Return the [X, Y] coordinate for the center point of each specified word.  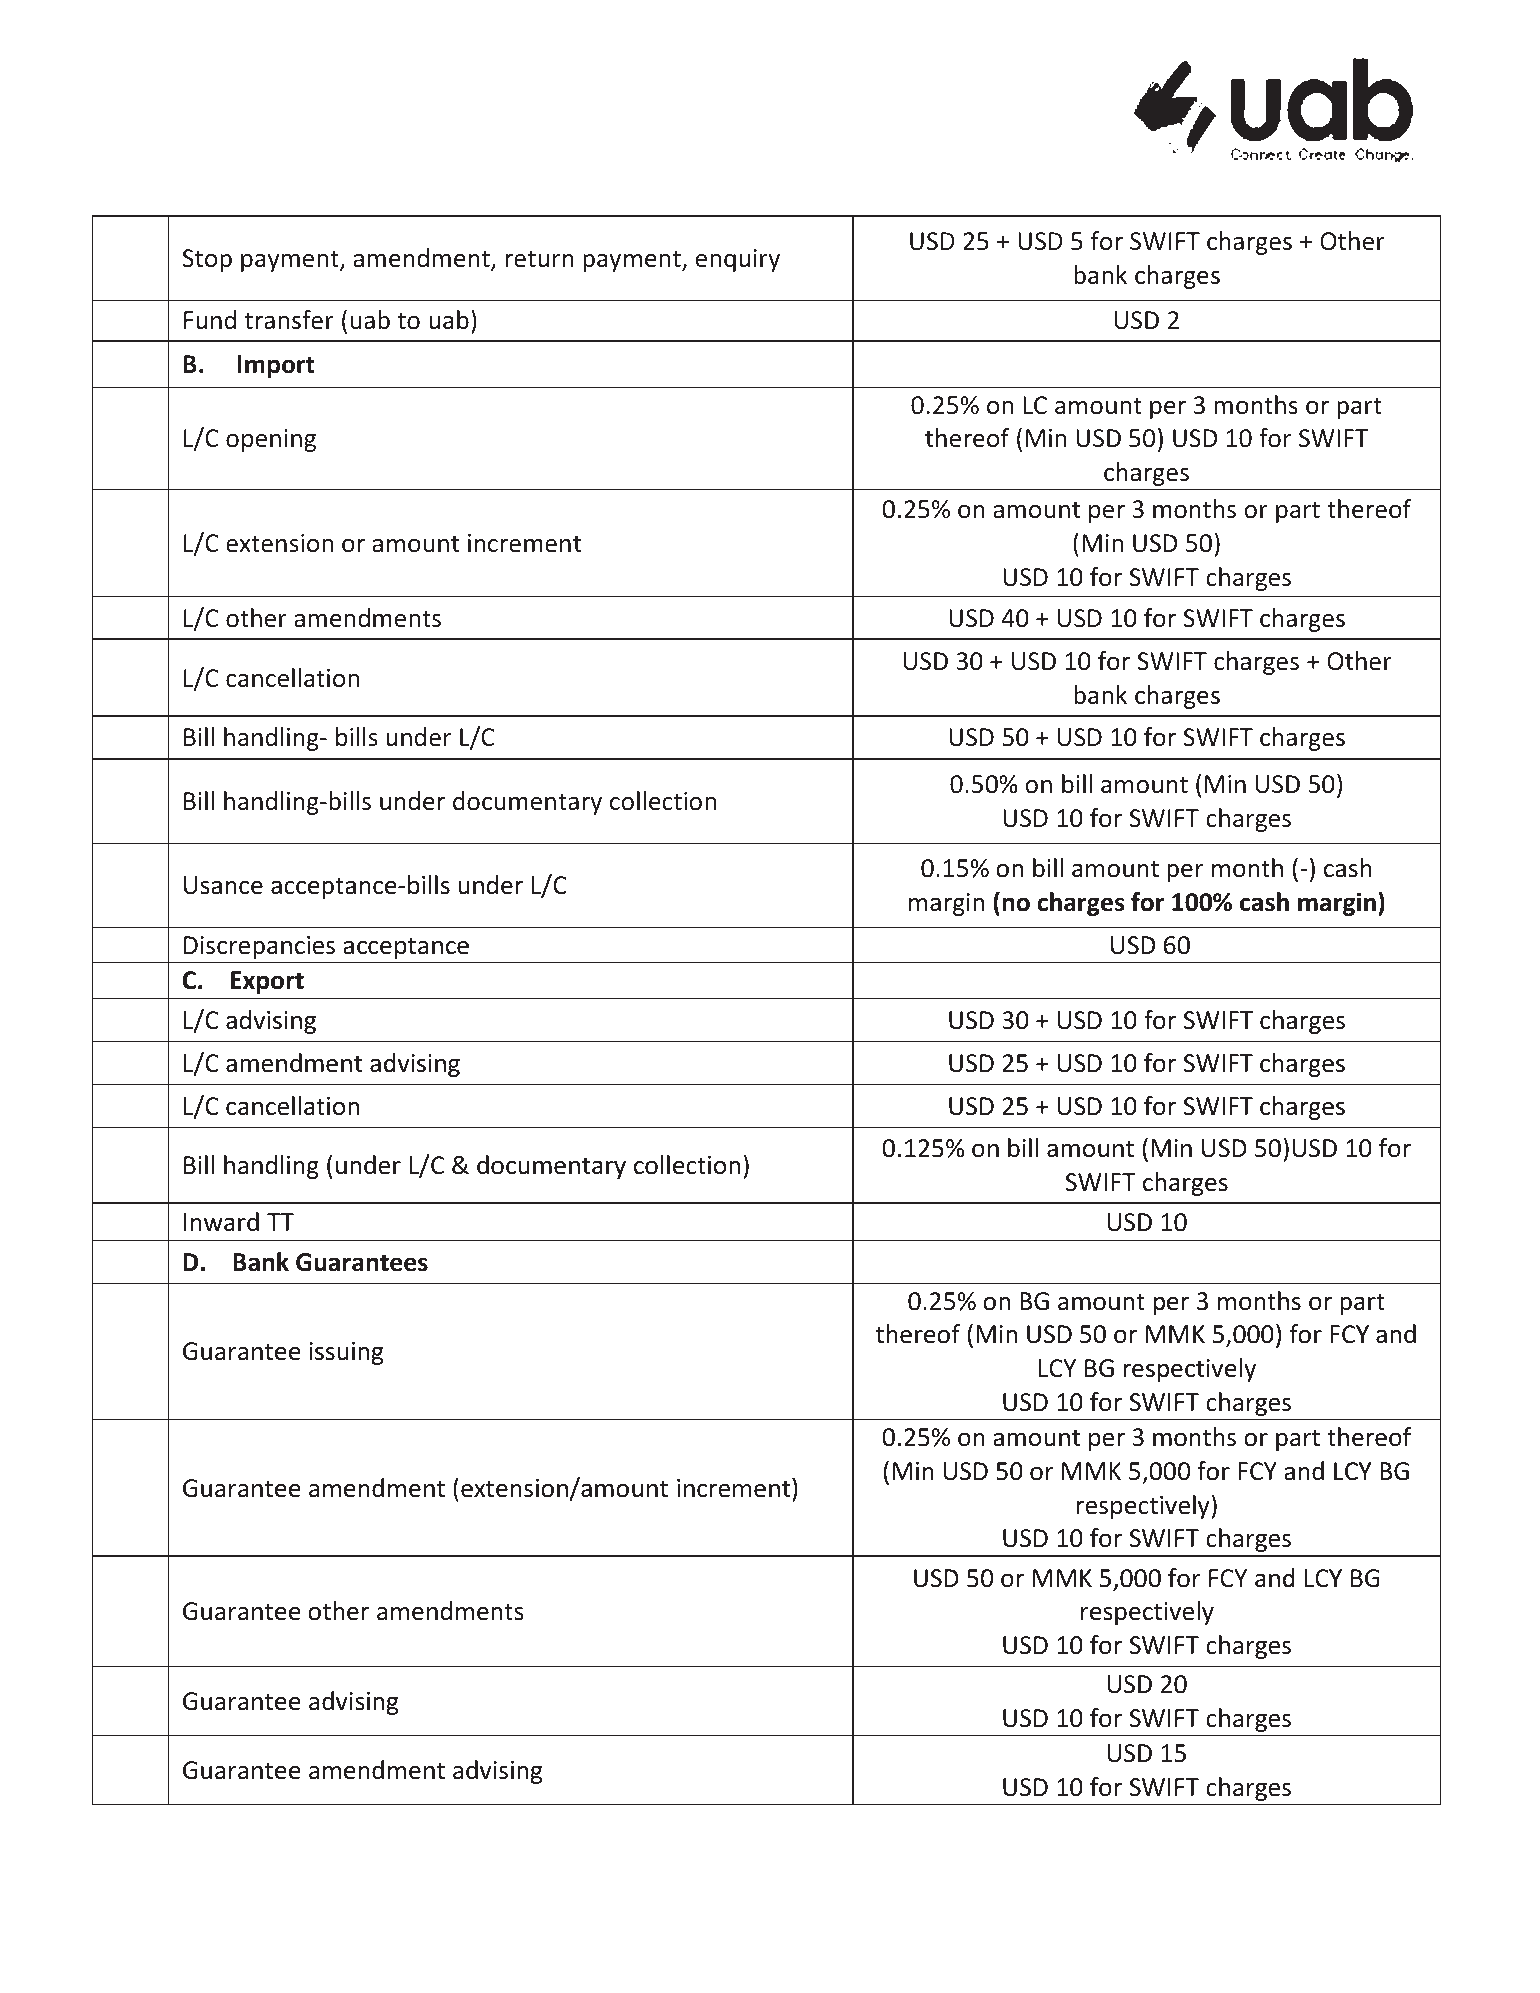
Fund [210, 320]
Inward [221, 1222]
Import [276, 366]
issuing [346, 1353]
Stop [207, 260]
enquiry [737, 260]
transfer [289, 320]
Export [267, 982]
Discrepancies [259, 947]
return [540, 259]
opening [271, 440]
